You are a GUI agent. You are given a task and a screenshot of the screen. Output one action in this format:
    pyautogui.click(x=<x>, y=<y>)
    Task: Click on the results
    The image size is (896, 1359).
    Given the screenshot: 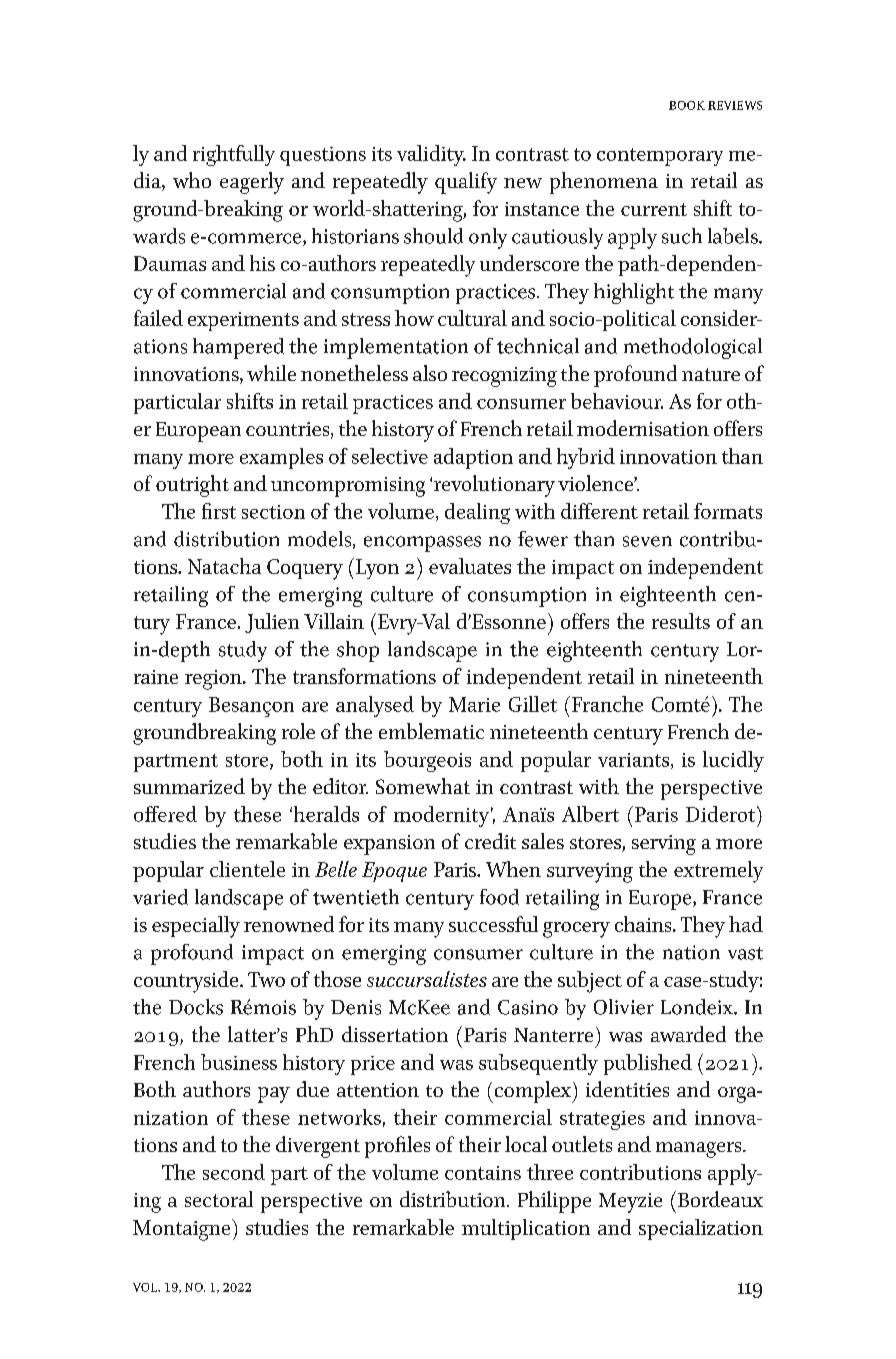 What is the action you would take?
    pyautogui.click(x=681, y=621)
